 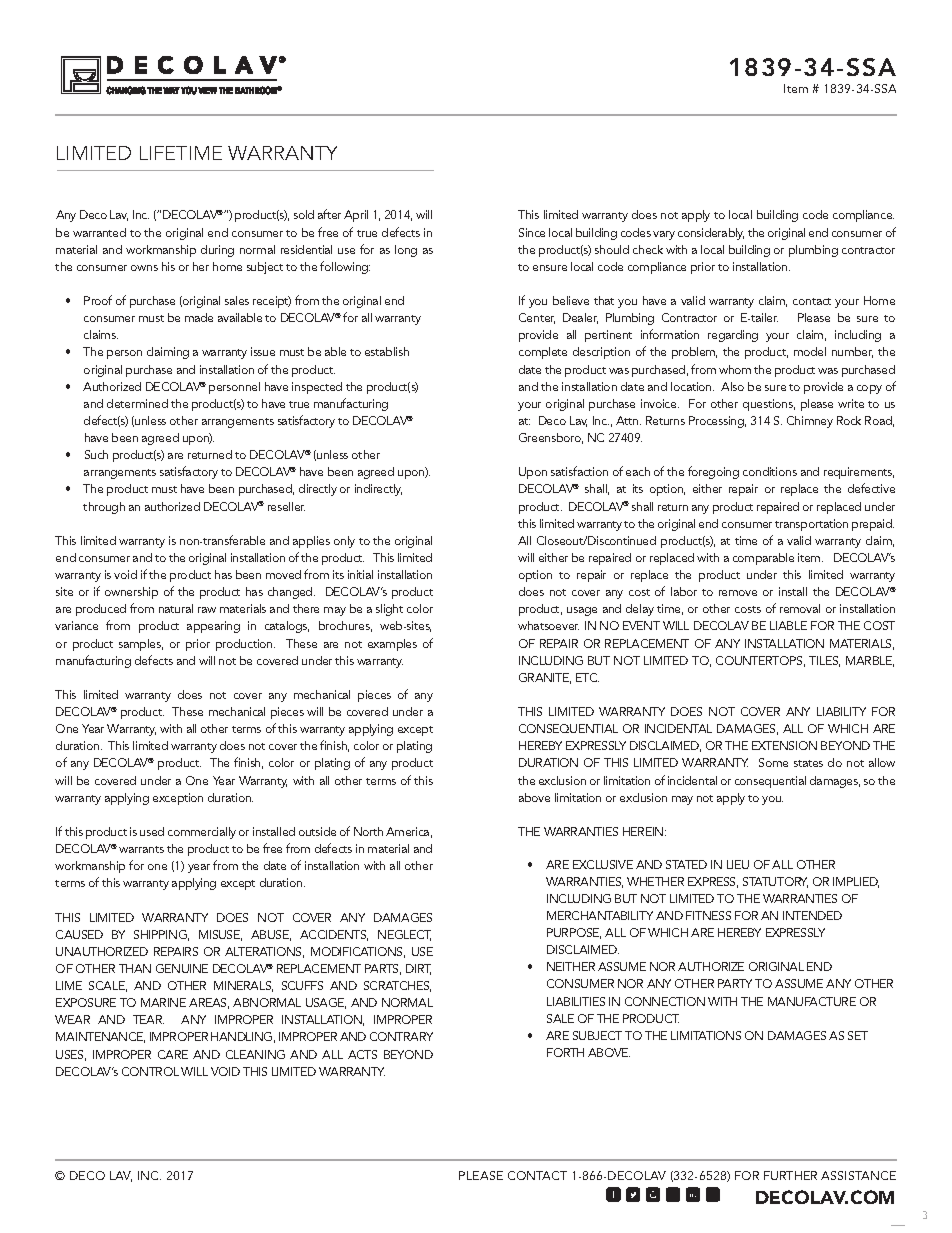 What do you see at coordinates (812, 915) in the screenshot?
I see `INTENDED` at bounding box center [812, 915].
